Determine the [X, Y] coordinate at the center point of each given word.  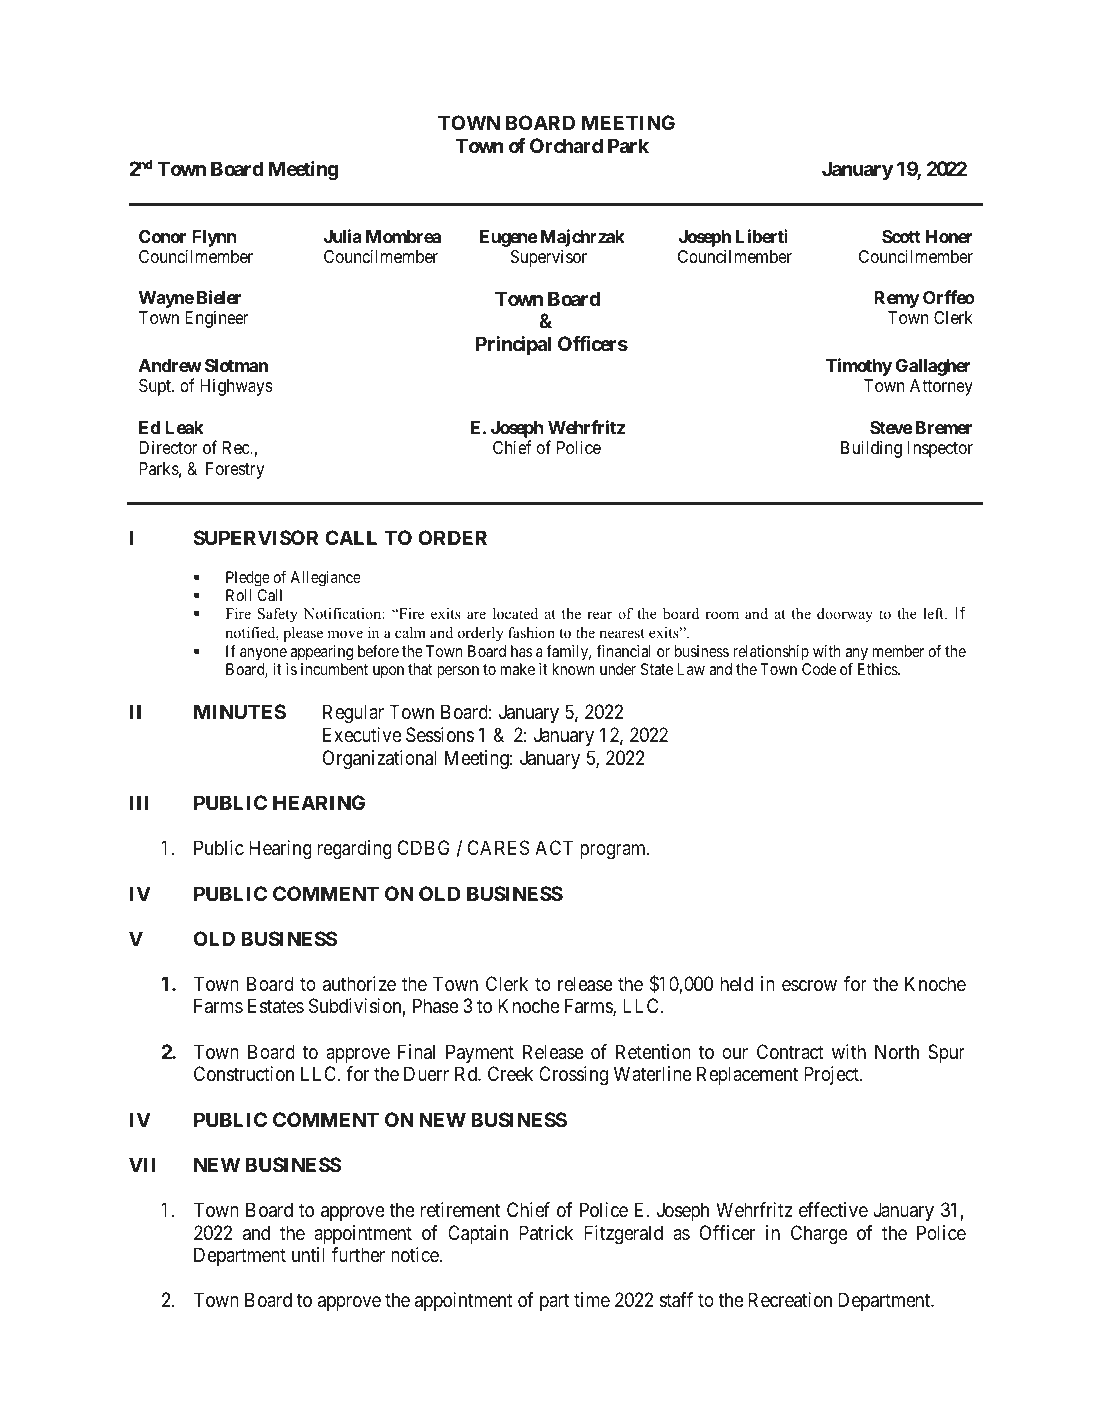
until [308, 1254]
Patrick [546, 1233]
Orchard [566, 145]
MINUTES [240, 711]
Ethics [878, 669]
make [518, 669]
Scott [901, 236]
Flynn [214, 238]
